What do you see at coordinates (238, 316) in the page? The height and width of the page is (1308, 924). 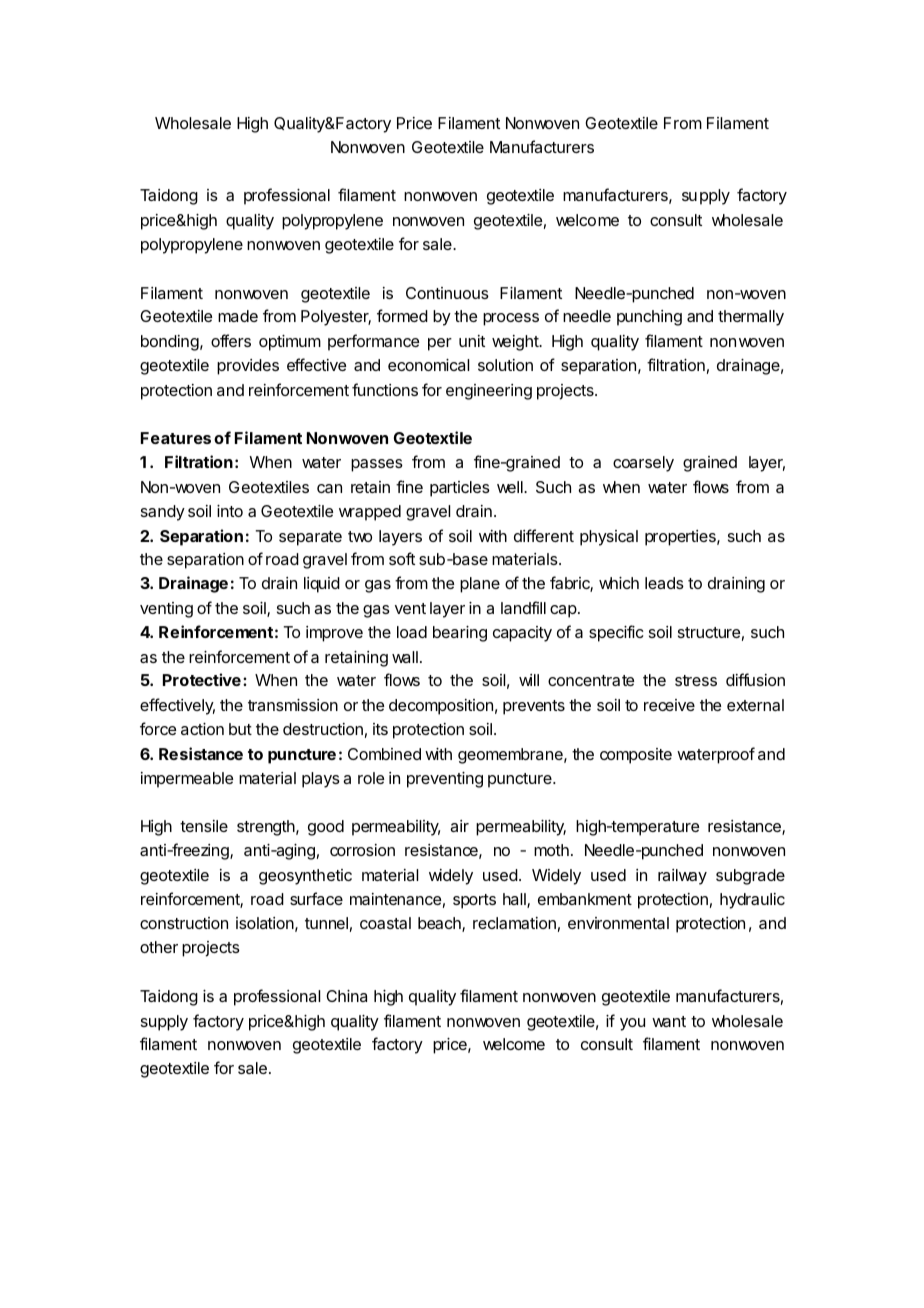 I see `made` at bounding box center [238, 316].
